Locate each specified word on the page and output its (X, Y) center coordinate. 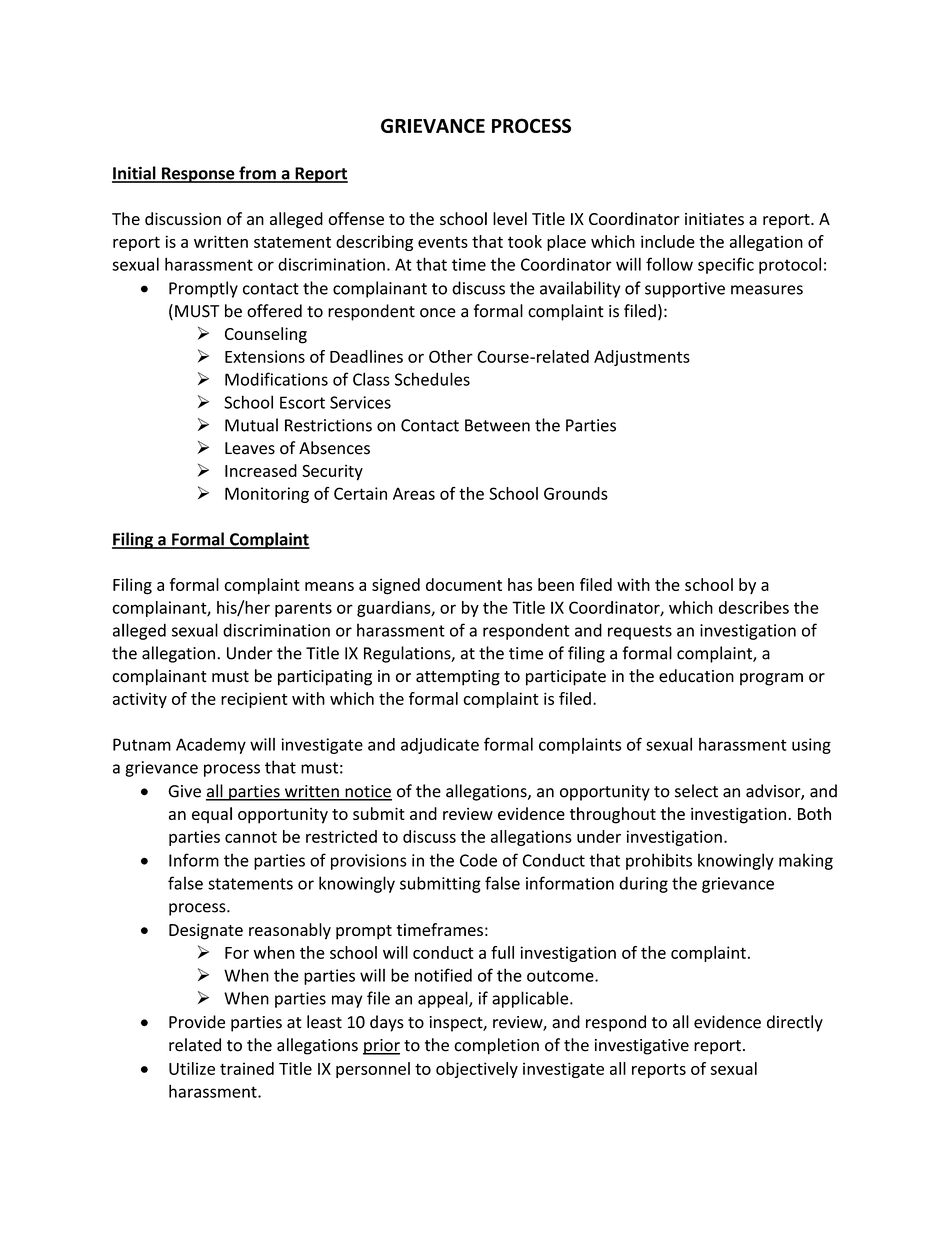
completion (496, 1046)
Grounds (576, 493)
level (510, 218)
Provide (197, 1022)
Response (198, 175)
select (696, 791)
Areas (414, 493)
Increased (261, 470)
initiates (714, 219)
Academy (211, 746)
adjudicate (440, 746)
